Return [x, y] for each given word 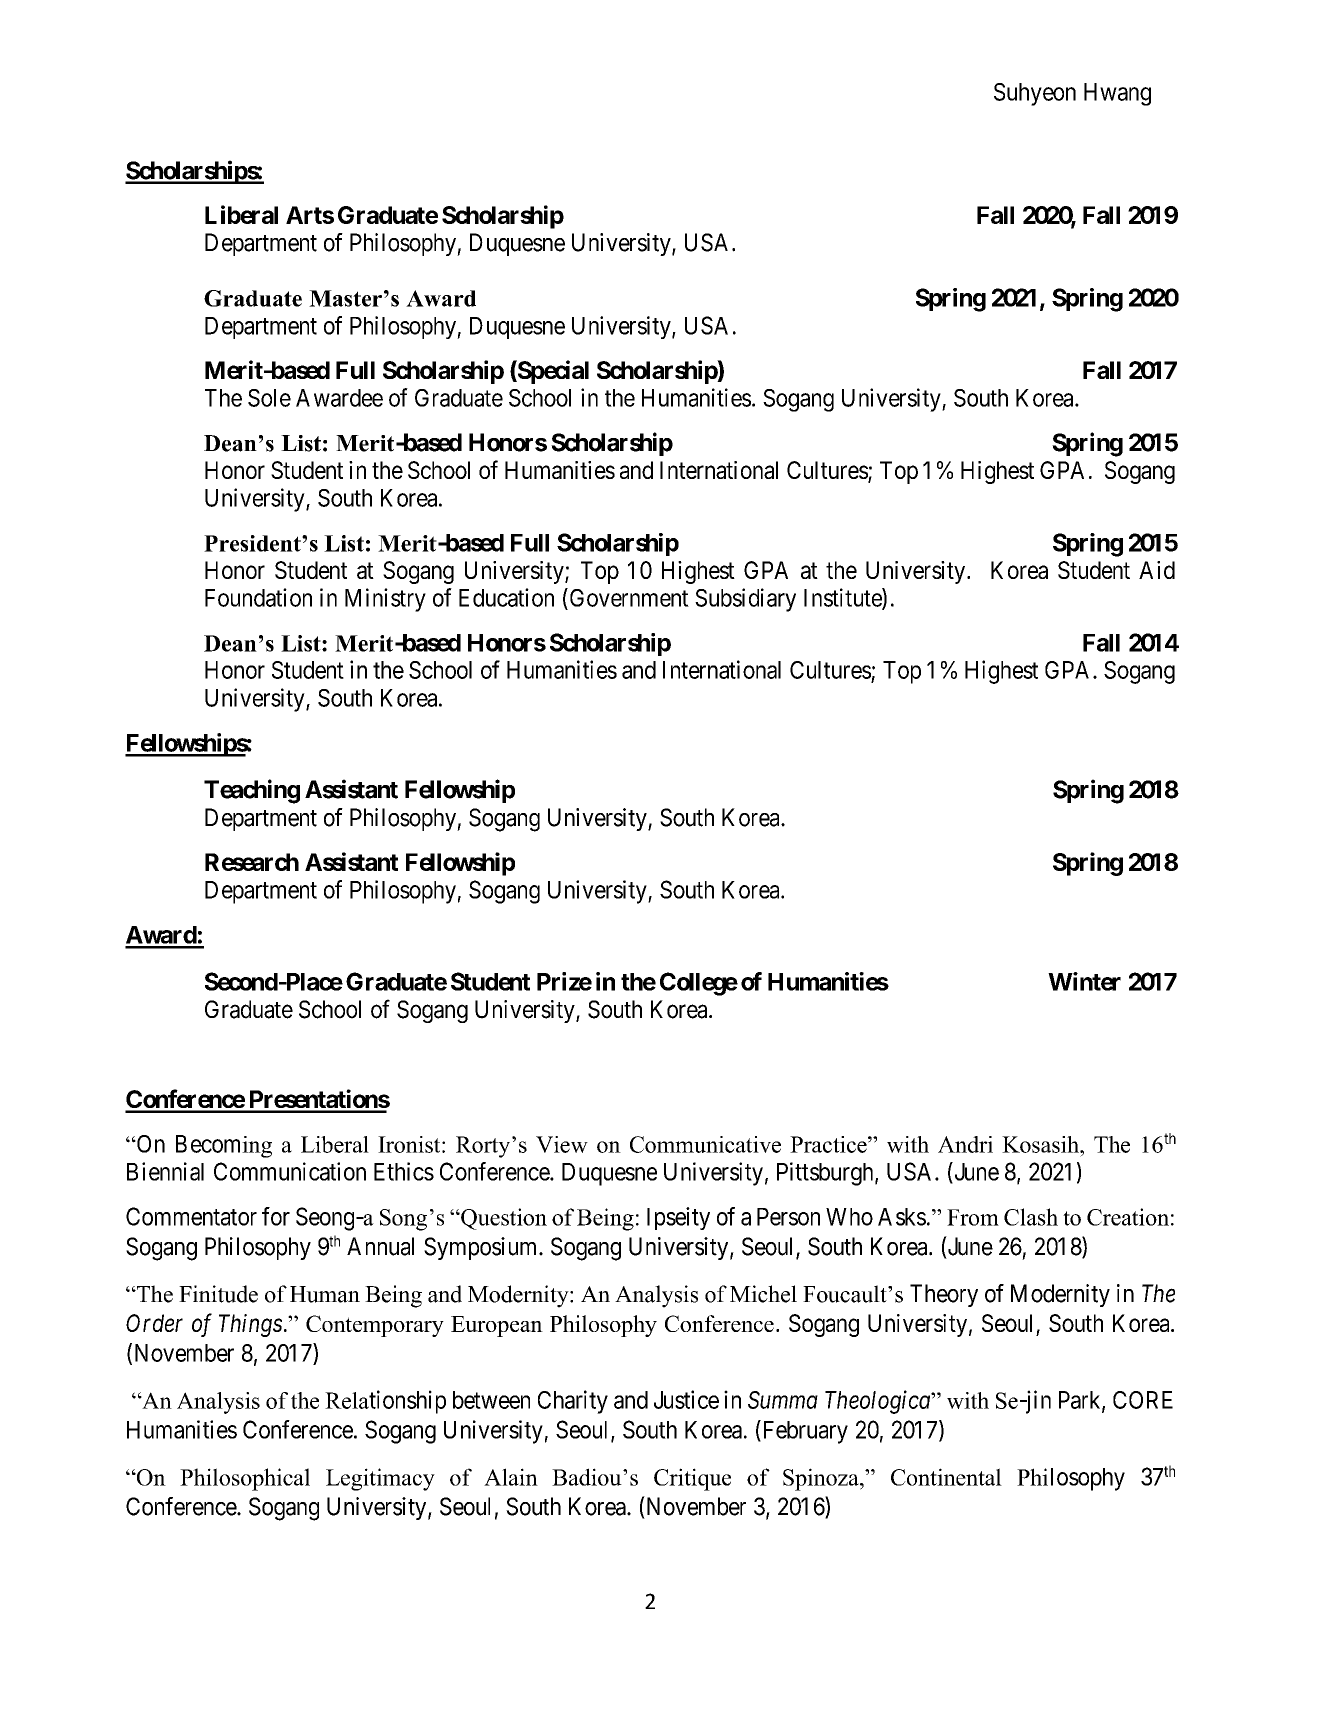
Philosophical [245, 1479]
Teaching [252, 791]
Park [1081, 1401]
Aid [1157, 570]
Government [628, 597]
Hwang [1117, 94]
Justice [686, 1399]
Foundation [258, 597]
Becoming [224, 1146]
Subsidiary [745, 600]
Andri [965, 1144]
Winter [1084, 981]
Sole [269, 398]
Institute [843, 598]
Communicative [705, 1144]
